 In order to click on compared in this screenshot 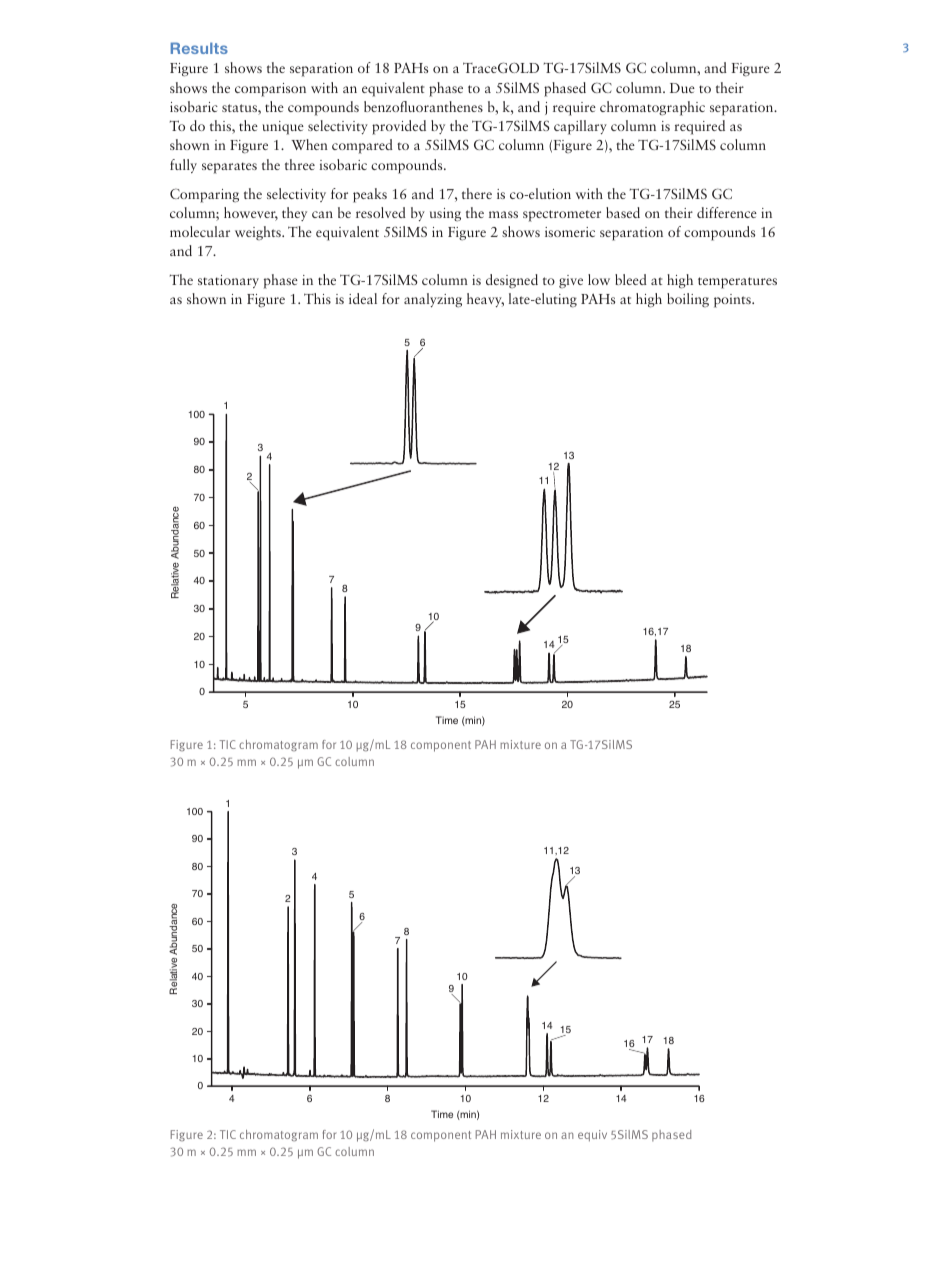, I will do `click(362, 146)`.
